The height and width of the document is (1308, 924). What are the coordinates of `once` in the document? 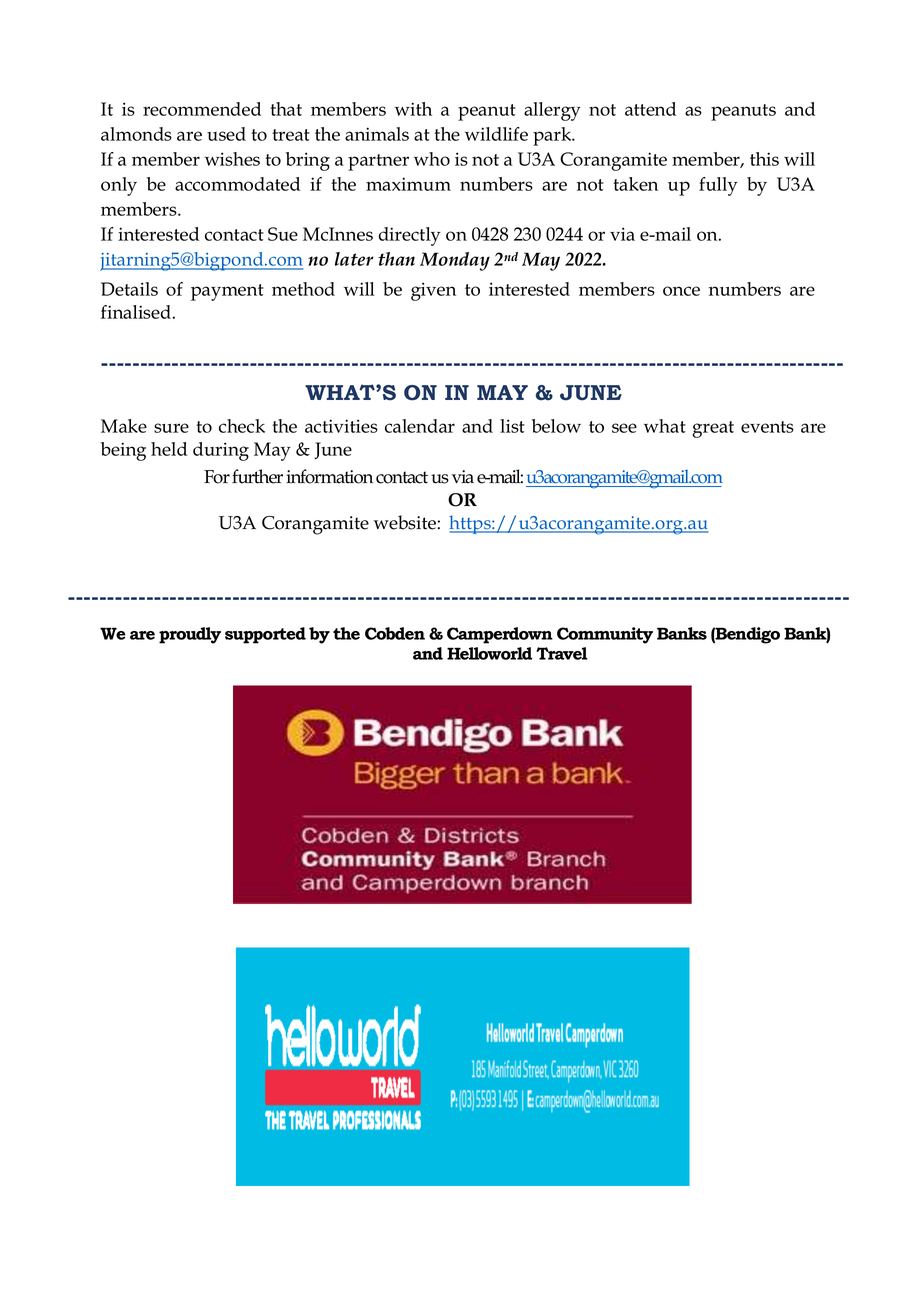 It's located at (681, 291).
